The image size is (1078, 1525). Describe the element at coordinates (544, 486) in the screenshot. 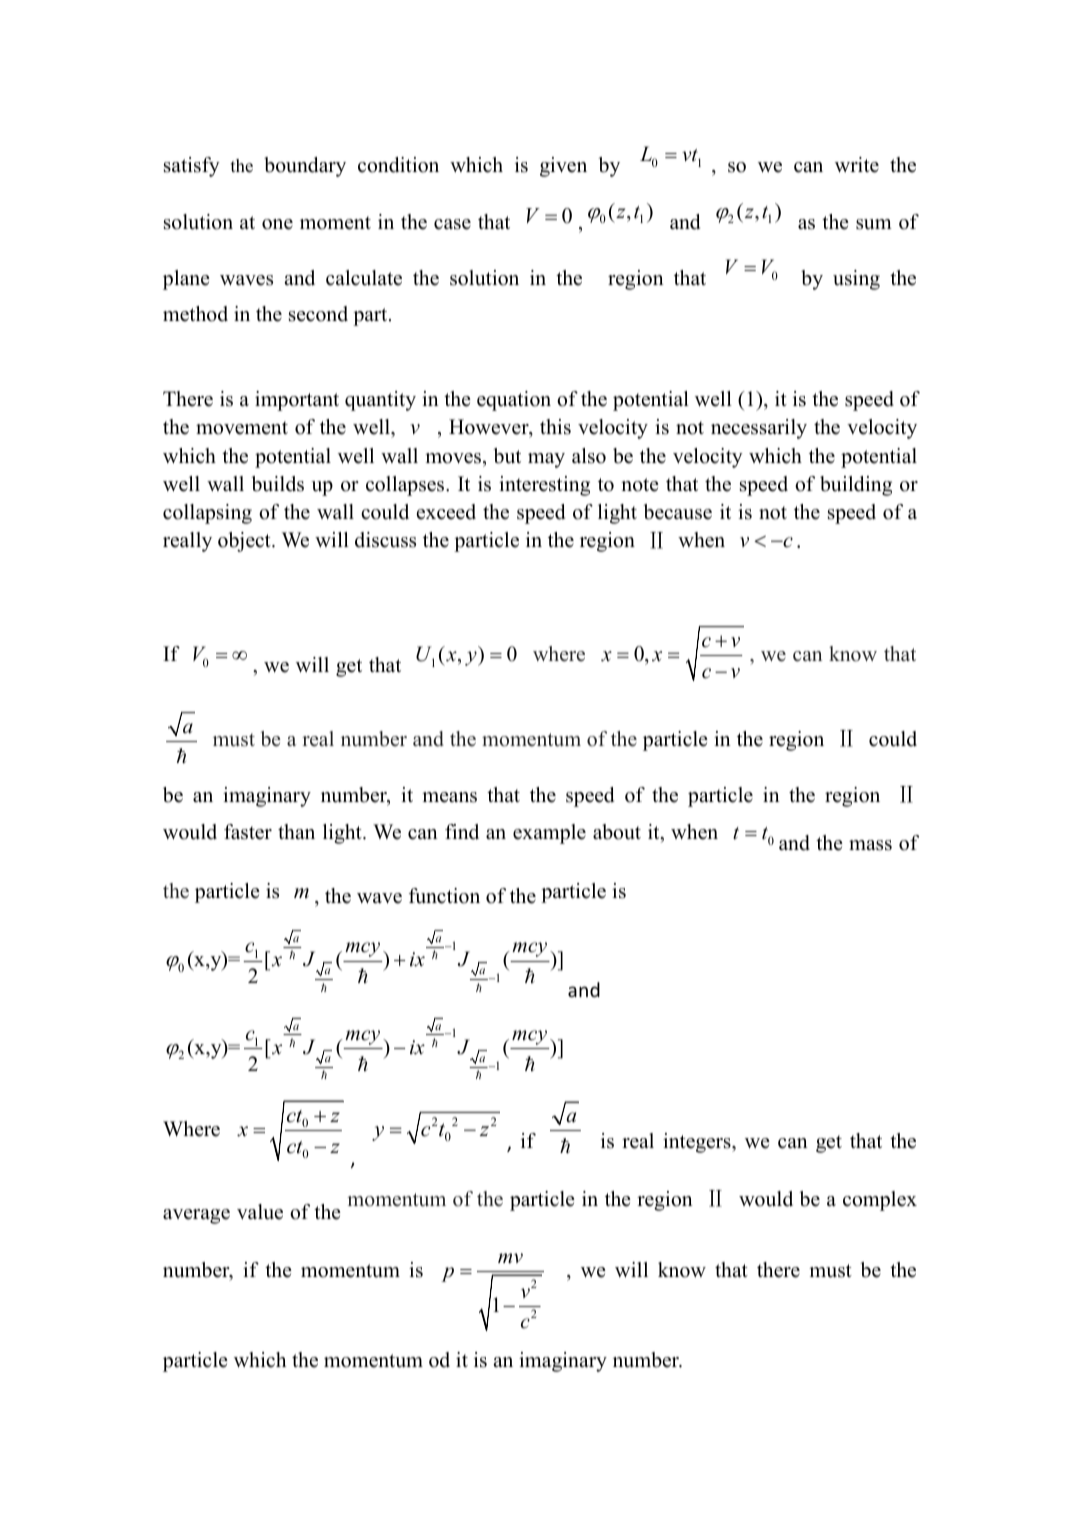

I see `interesting` at that location.
